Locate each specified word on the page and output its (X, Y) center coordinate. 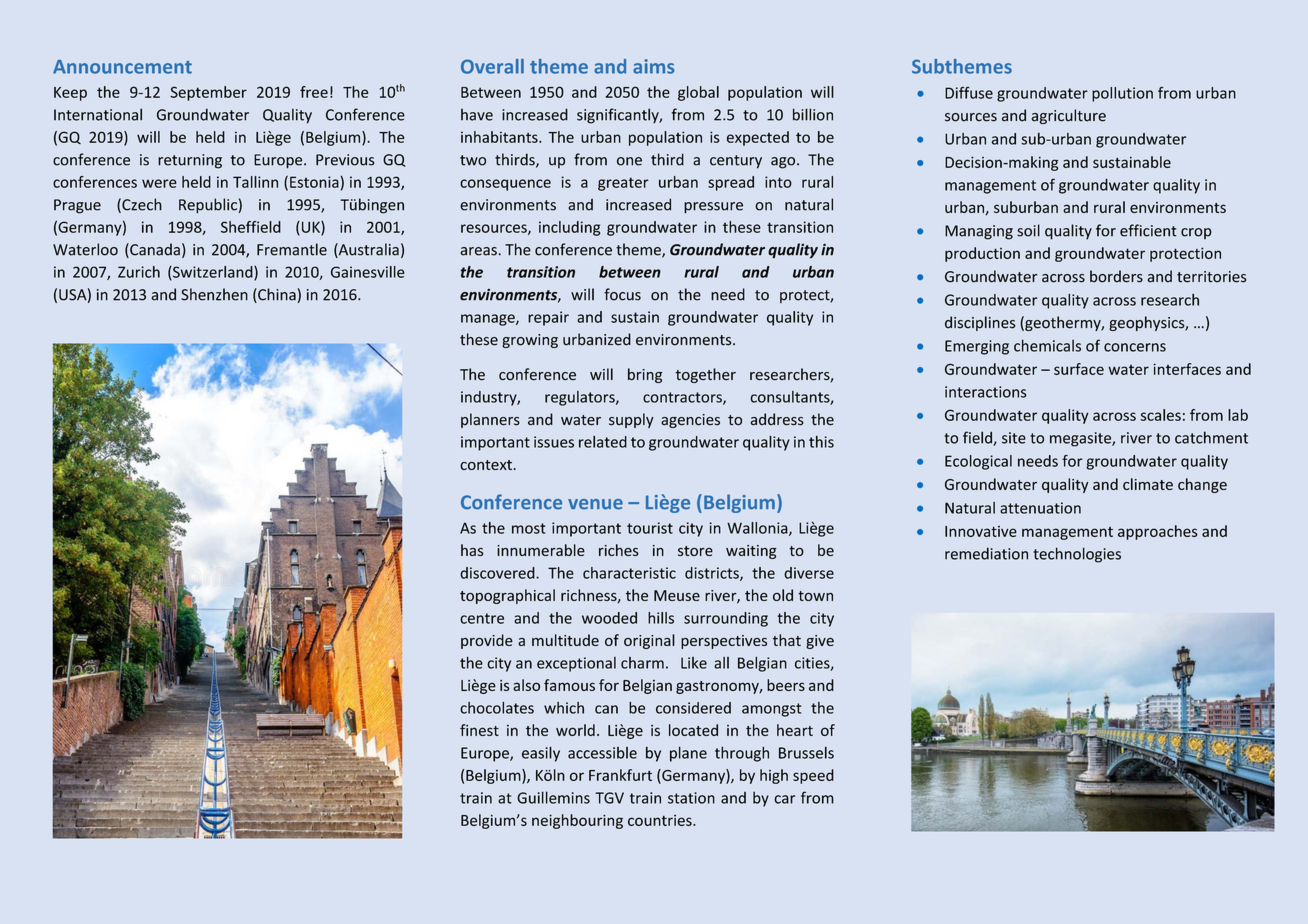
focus (622, 294)
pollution (1122, 94)
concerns (1135, 347)
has (472, 550)
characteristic (629, 573)
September (208, 93)
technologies (1077, 555)
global (698, 93)
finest (479, 730)
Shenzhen (214, 294)
